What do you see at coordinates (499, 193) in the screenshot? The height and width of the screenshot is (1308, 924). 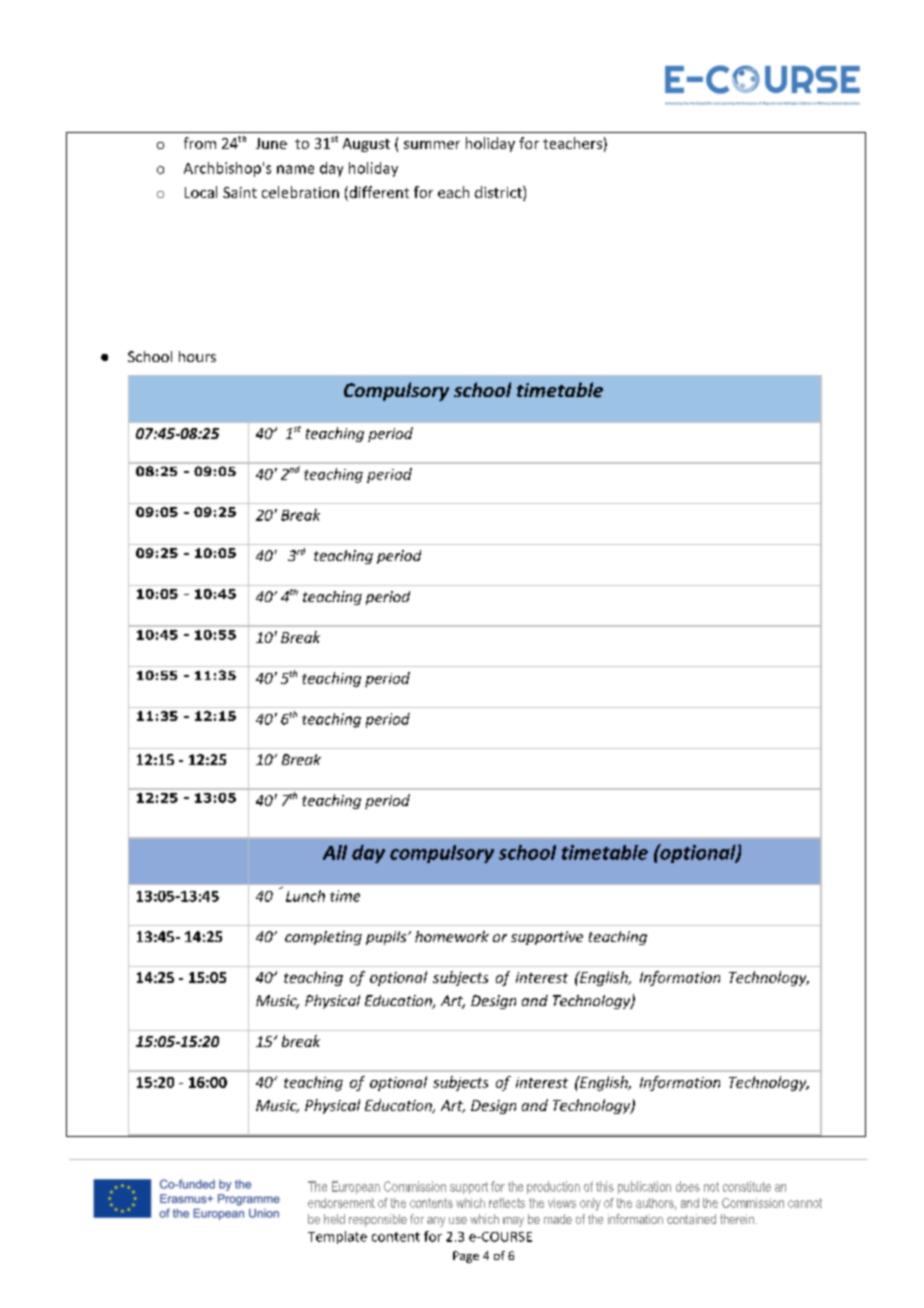 I see `district` at bounding box center [499, 193].
